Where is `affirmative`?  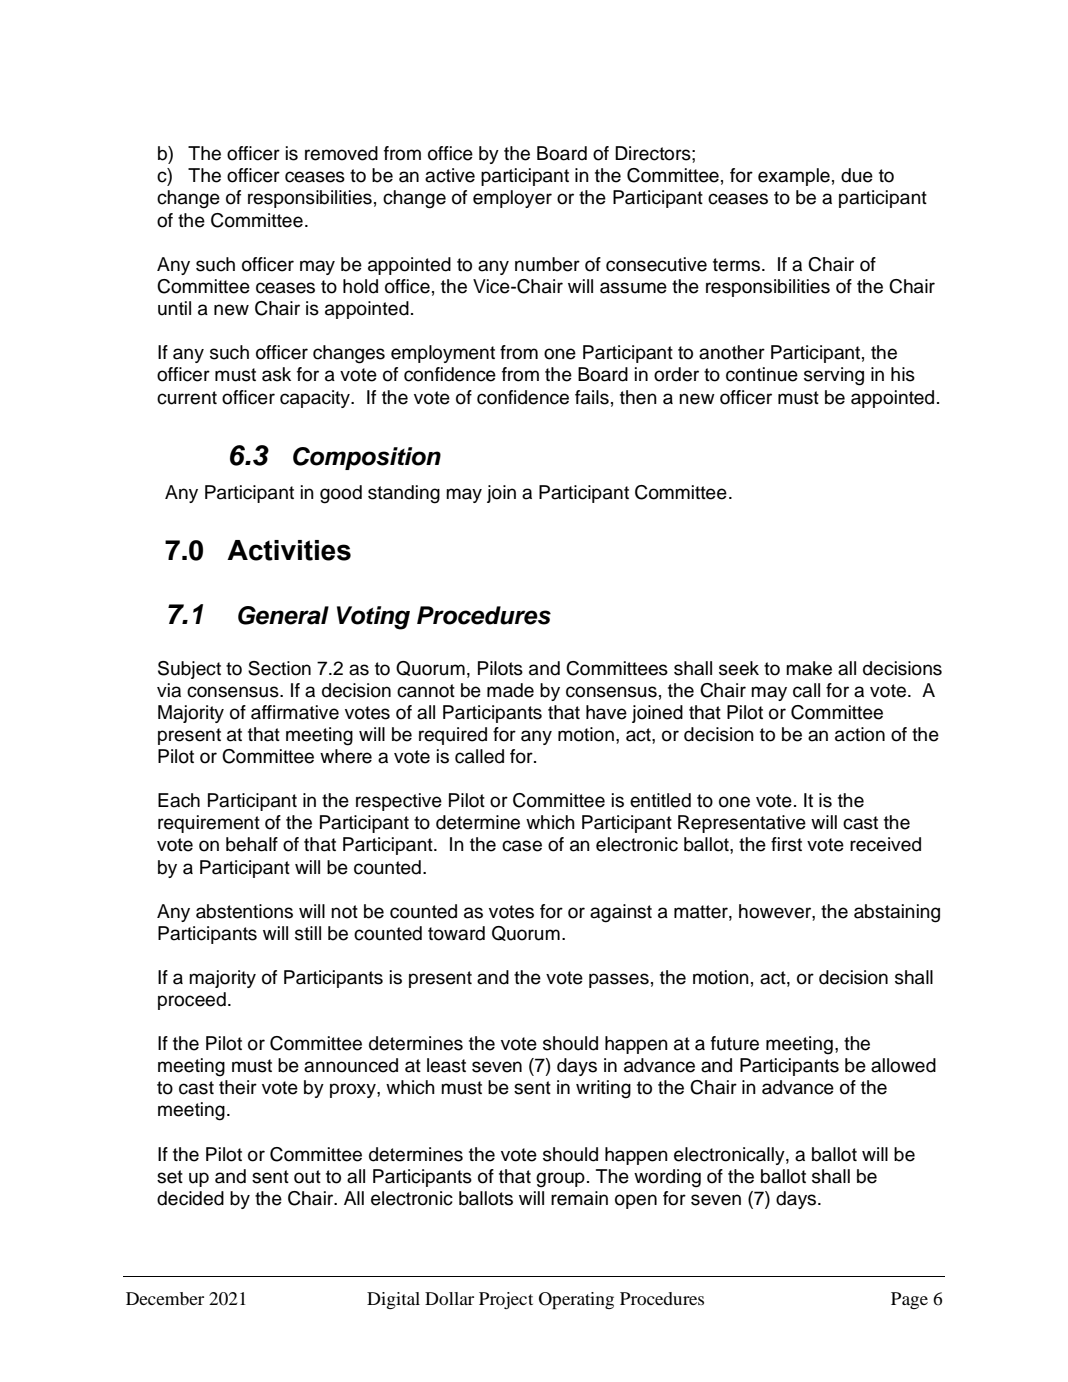
affirmative is located at coordinates (295, 712).
